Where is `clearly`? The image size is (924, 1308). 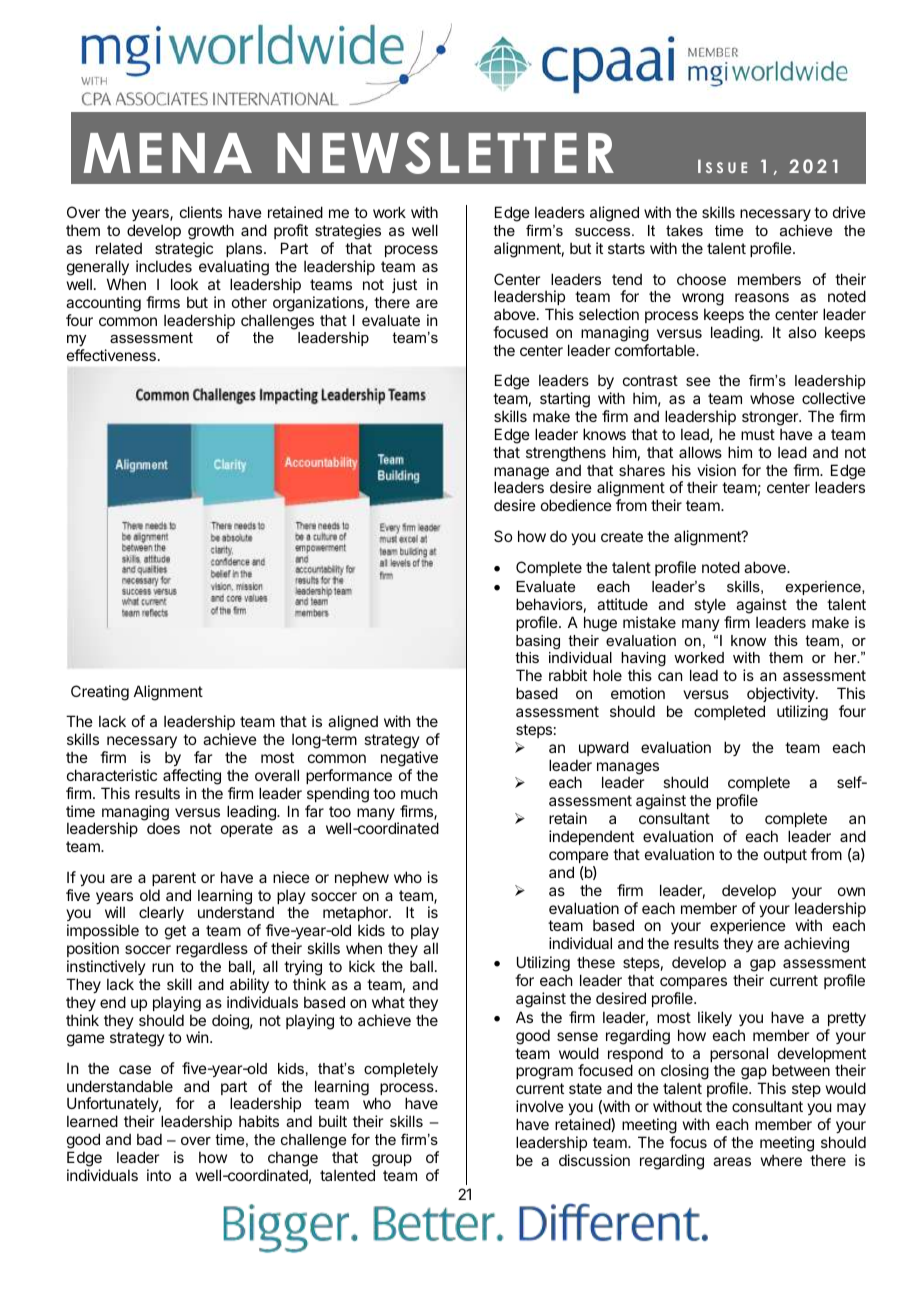 clearly is located at coordinates (161, 913).
